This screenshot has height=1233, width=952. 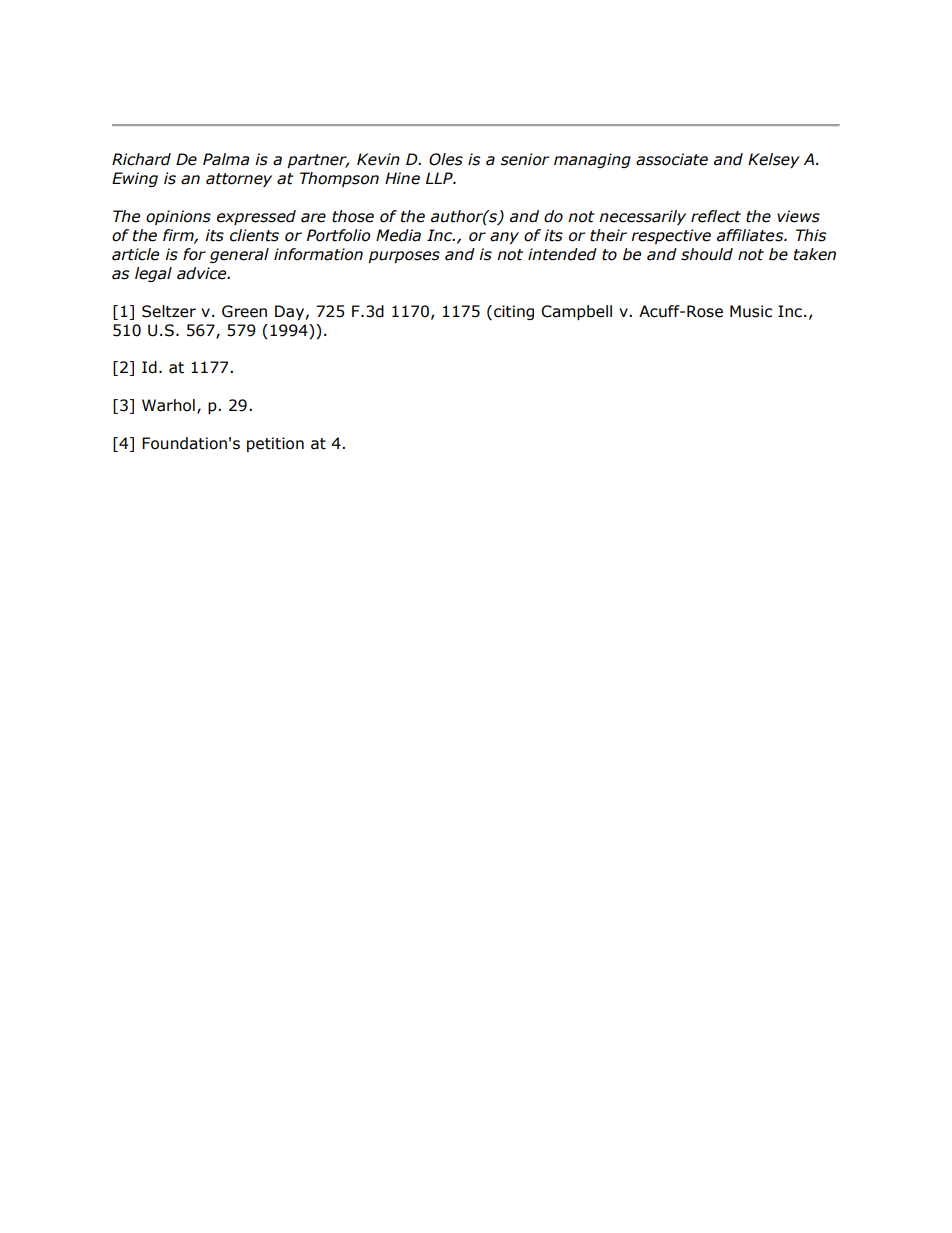 I want to click on petition, so click(x=275, y=444).
